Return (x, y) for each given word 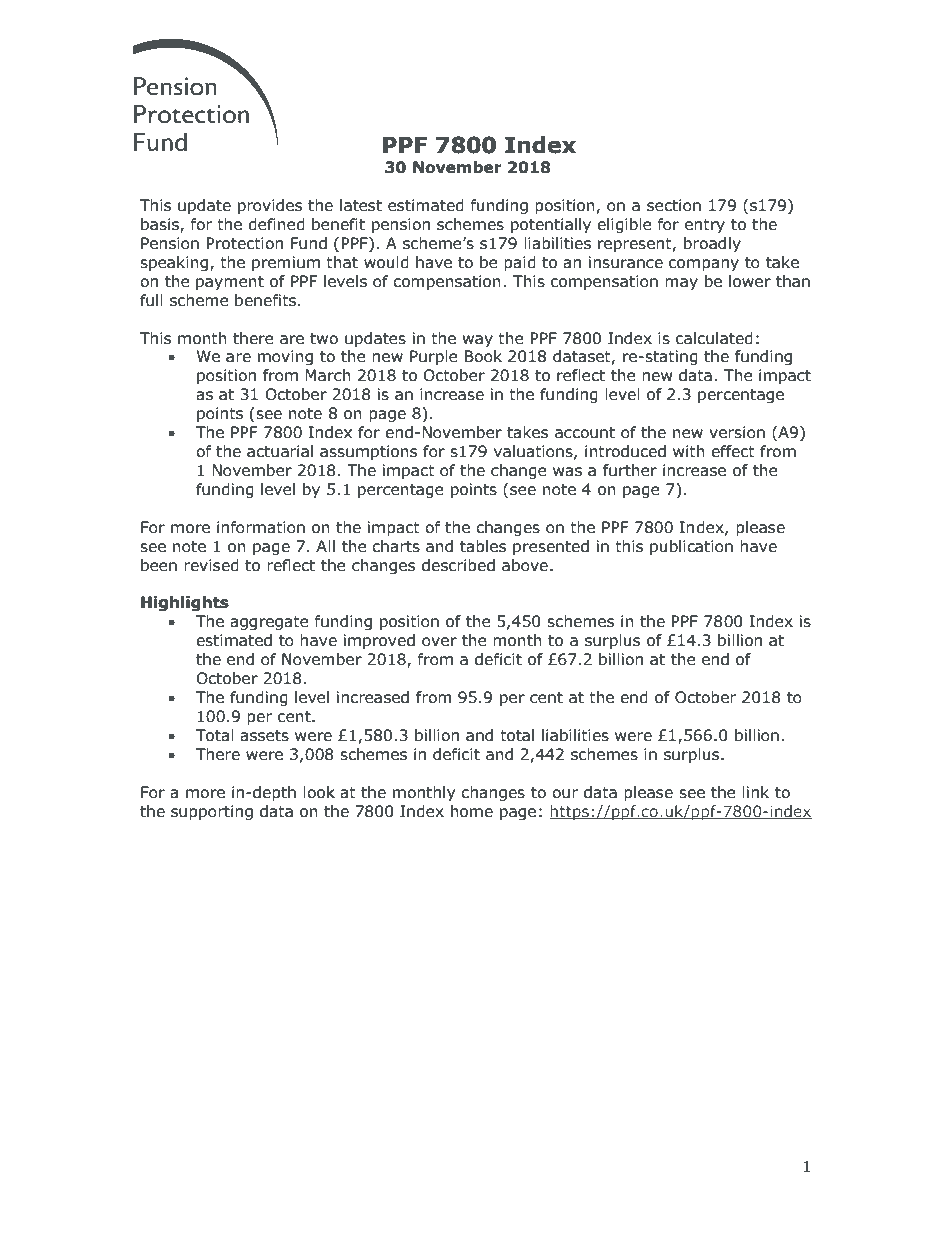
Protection (244, 243)
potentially (551, 225)
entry (705, 226)
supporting (212, 812)
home (472, 811)
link (755, 792)
